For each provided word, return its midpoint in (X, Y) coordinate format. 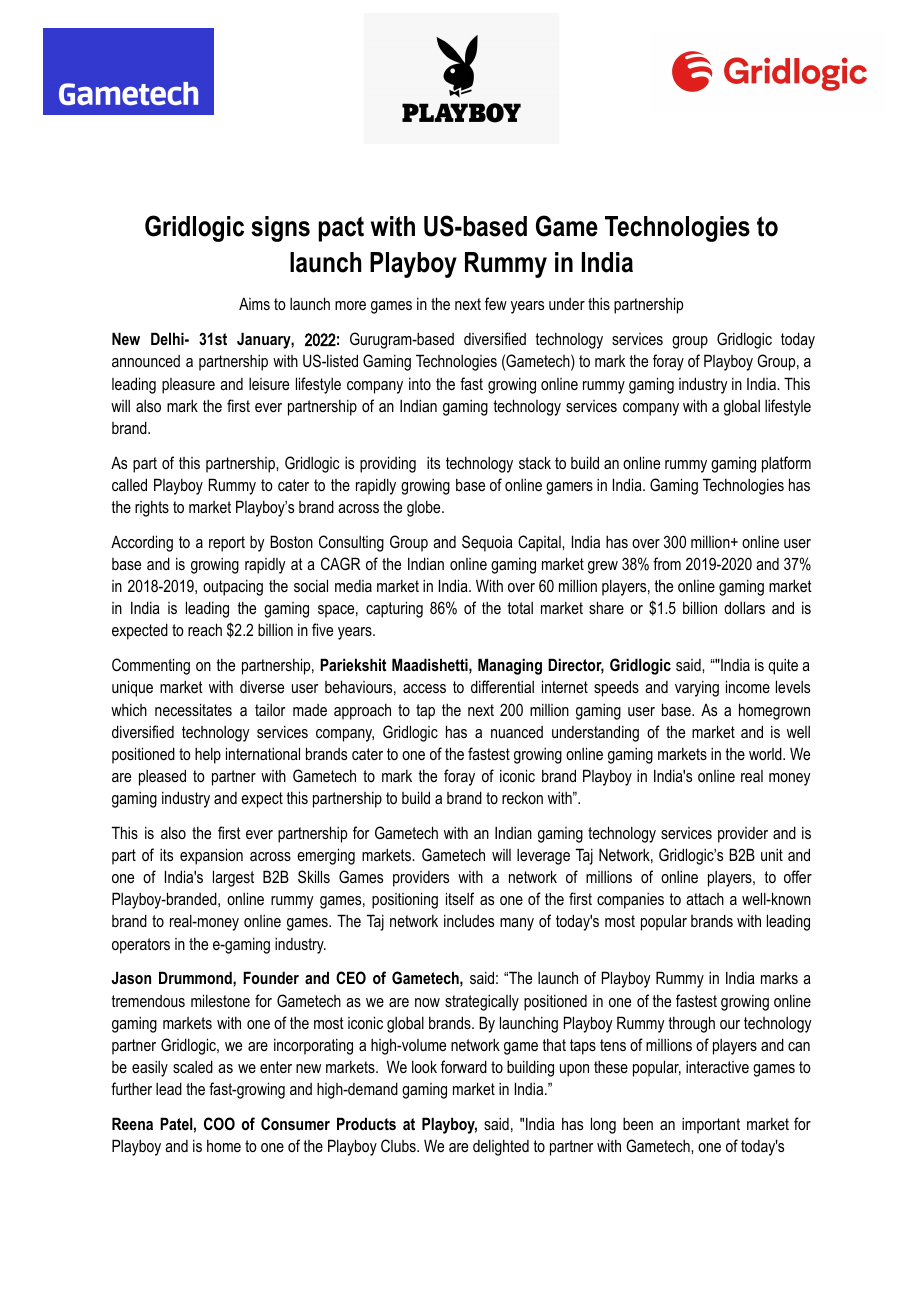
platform (786, 464)
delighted (501, 1147)
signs (280, 229)
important (711, 1126)
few (496, 303)
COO (219, 1123)
